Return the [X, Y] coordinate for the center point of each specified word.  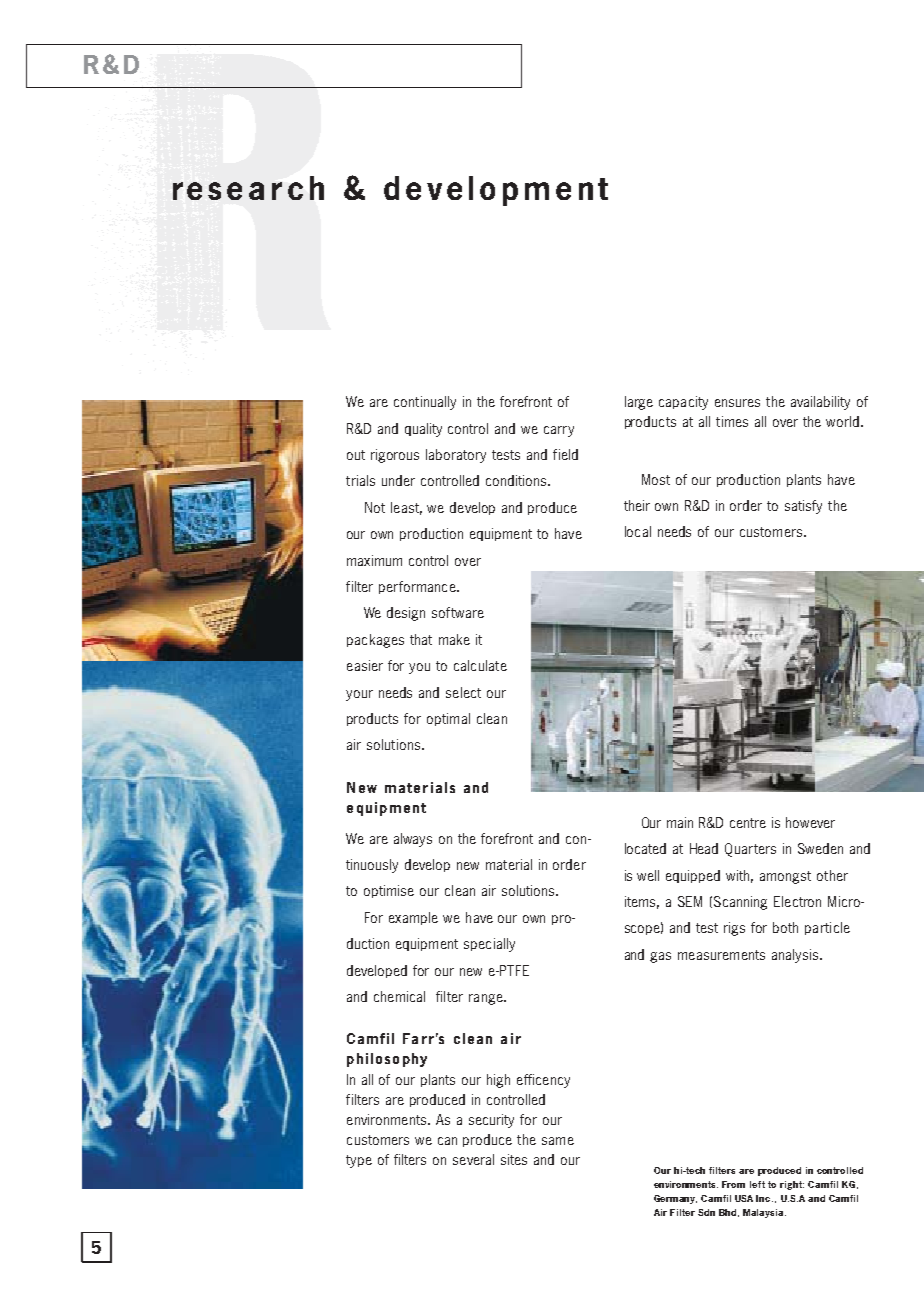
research [248, 188]
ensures [737, 403]
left [757, 1184]
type [359, 1161]
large [639, 403]
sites [514, 1159]
